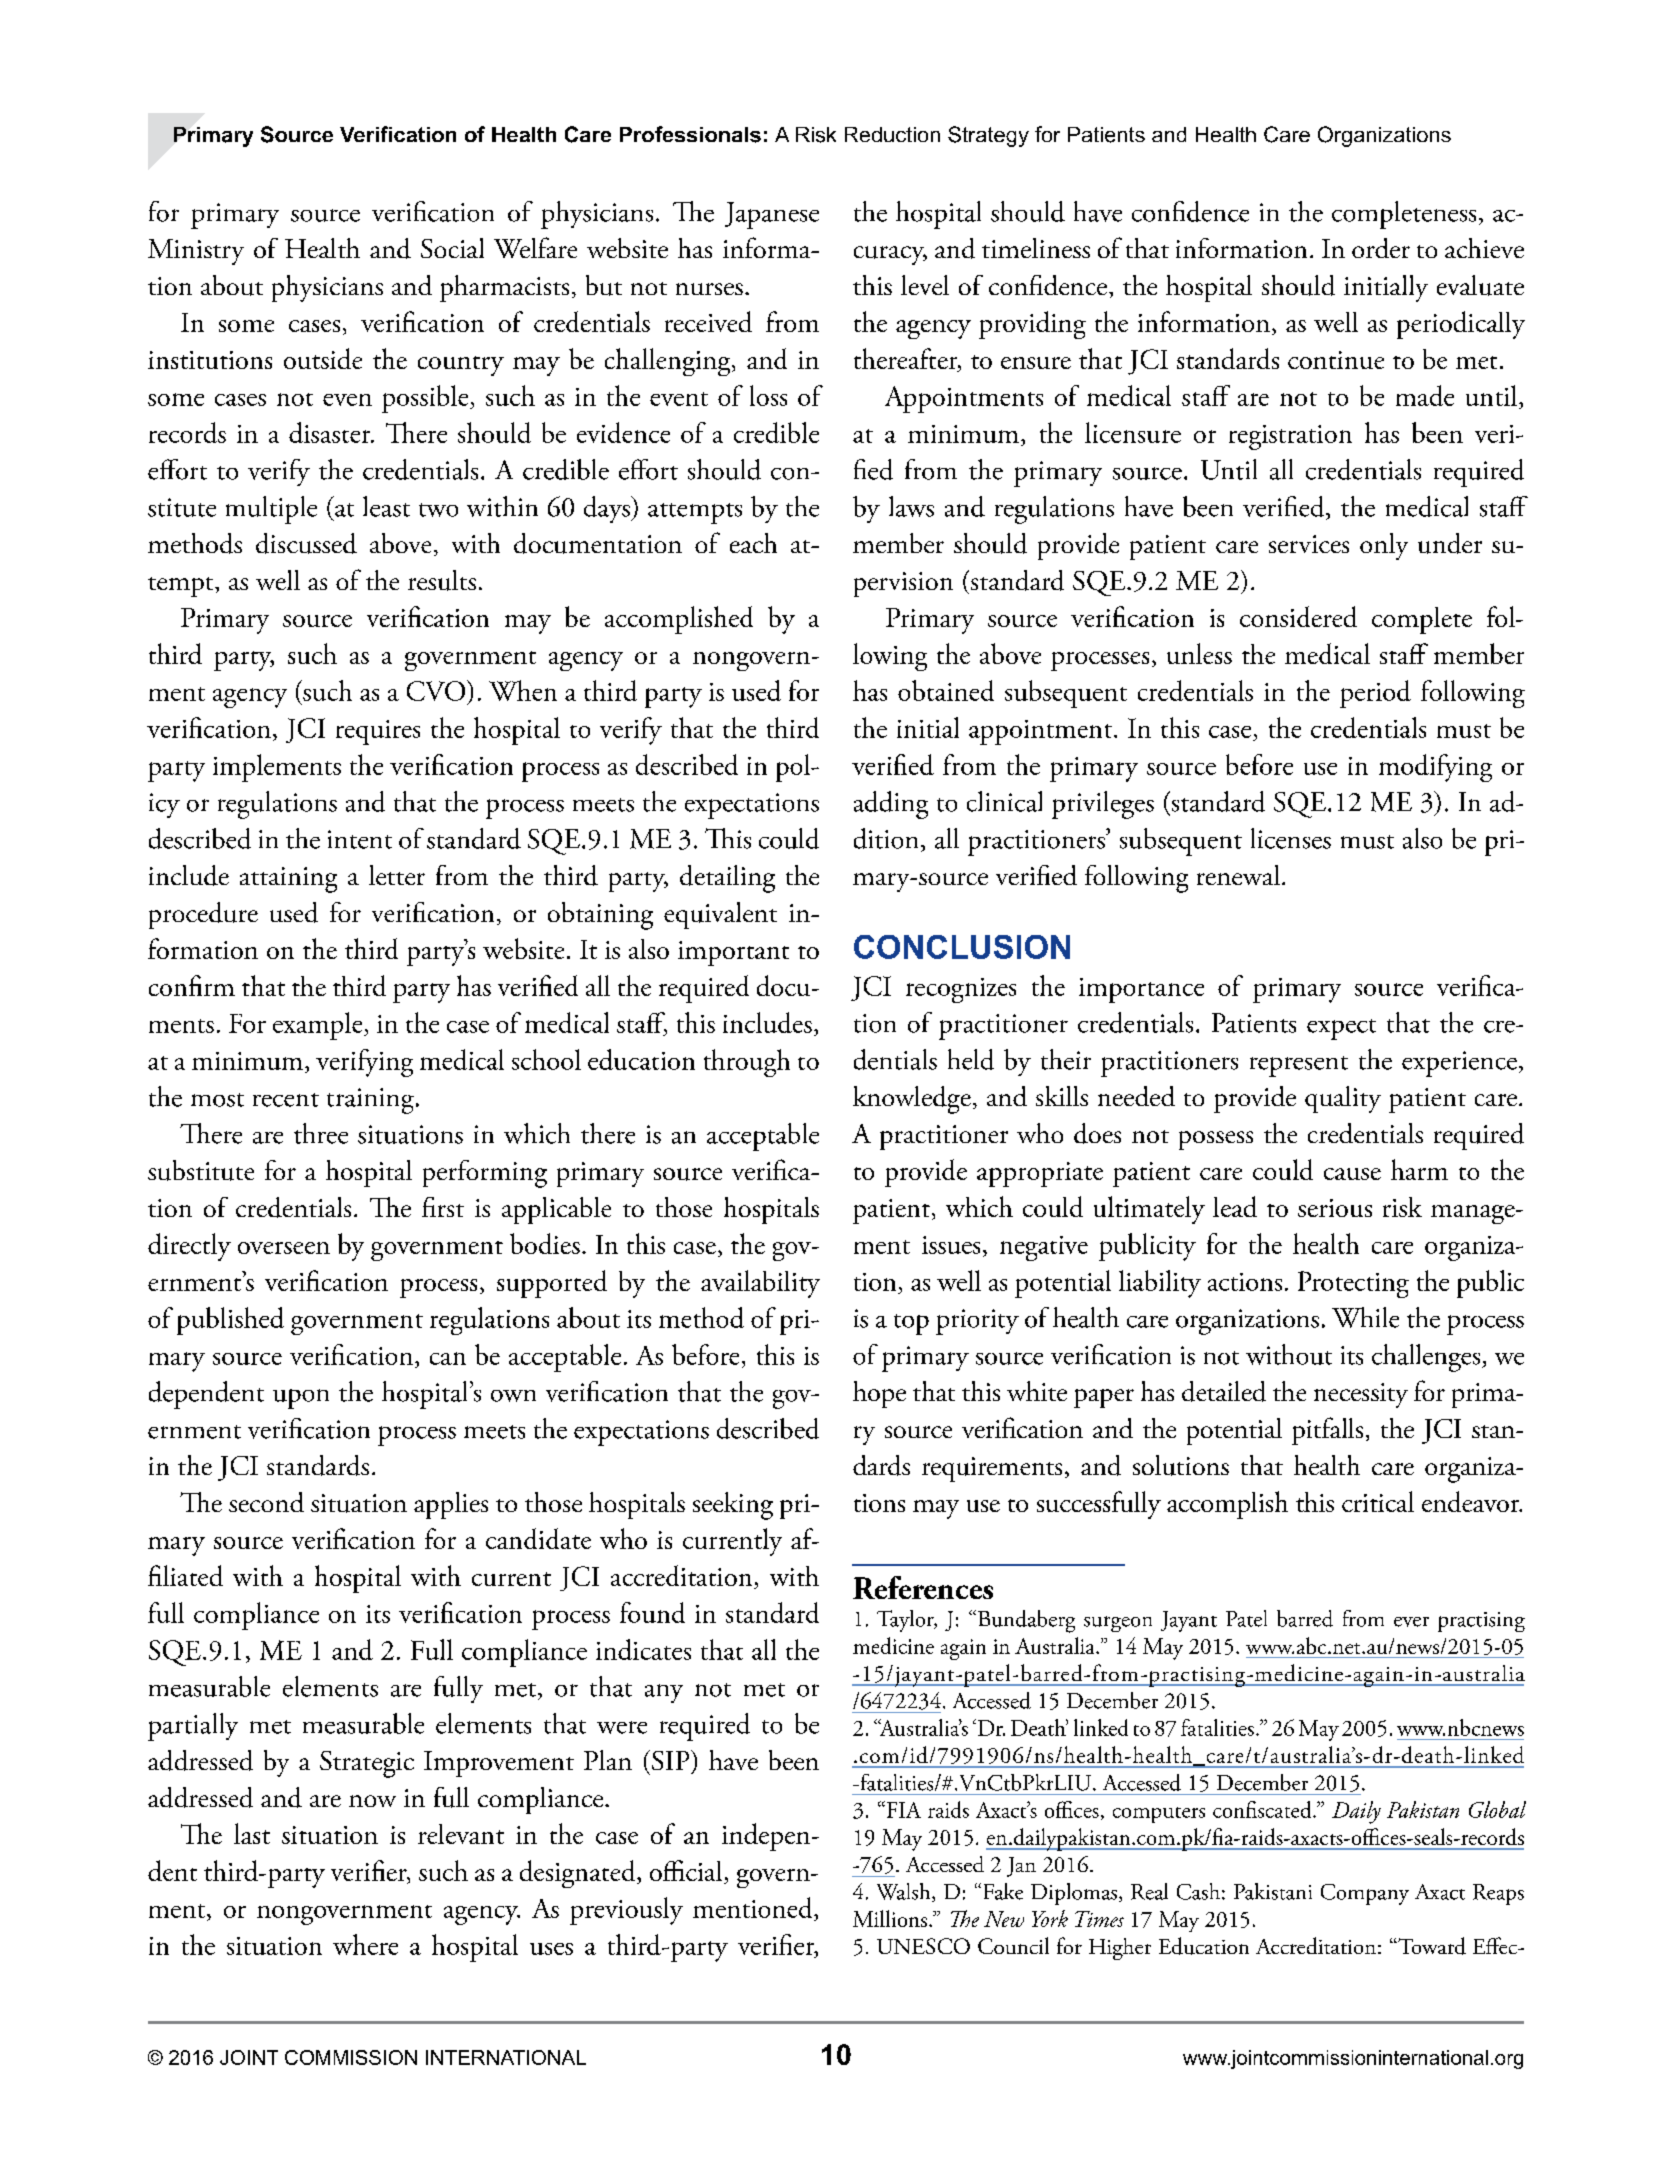 This document has width=1672, height=2163. What do you see at coordinates (365, 1944) in the document?
I see `where` at bounding box center [365, 1944].
